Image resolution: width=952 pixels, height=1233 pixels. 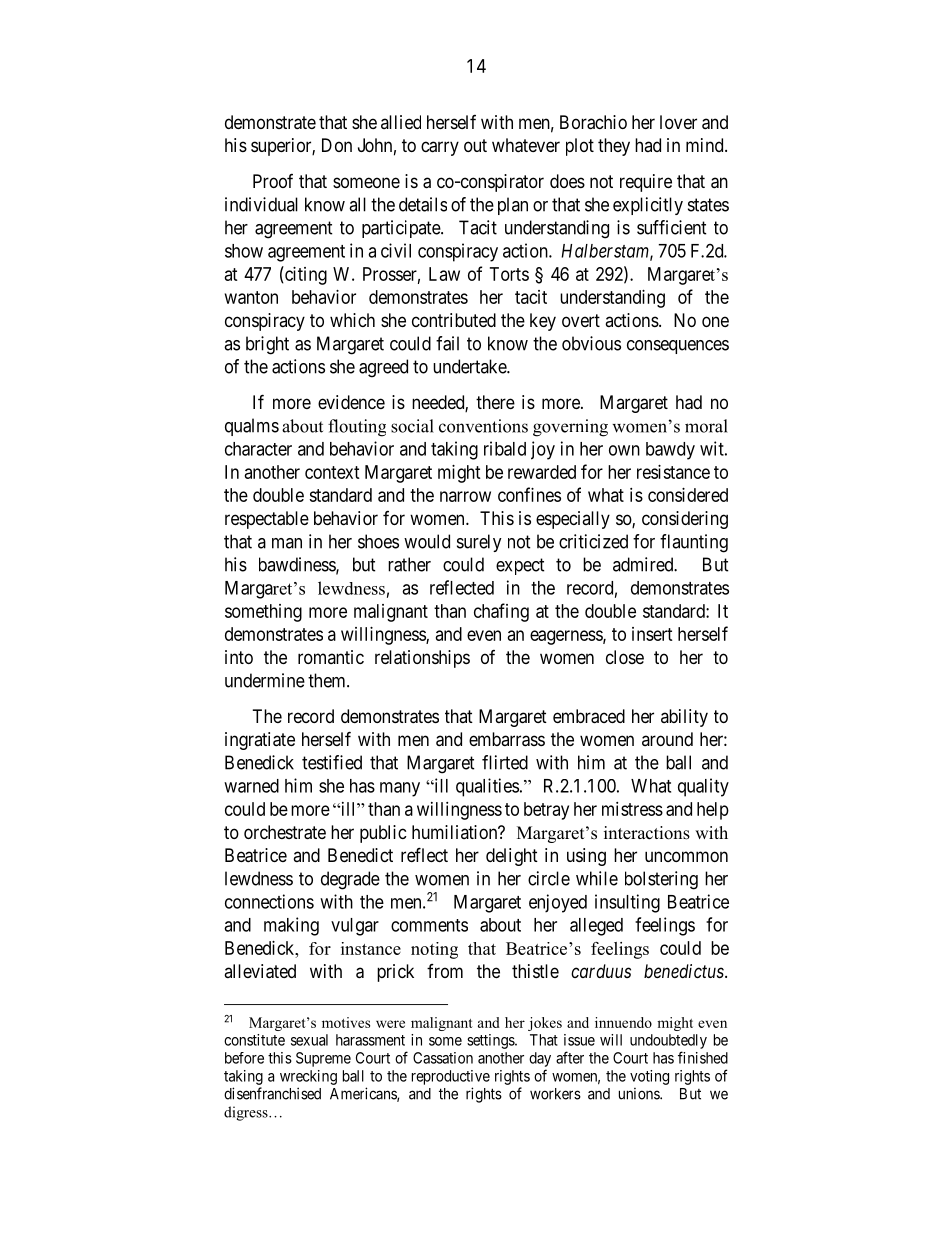 I want to click on connections, so click(x=269, y=901).
